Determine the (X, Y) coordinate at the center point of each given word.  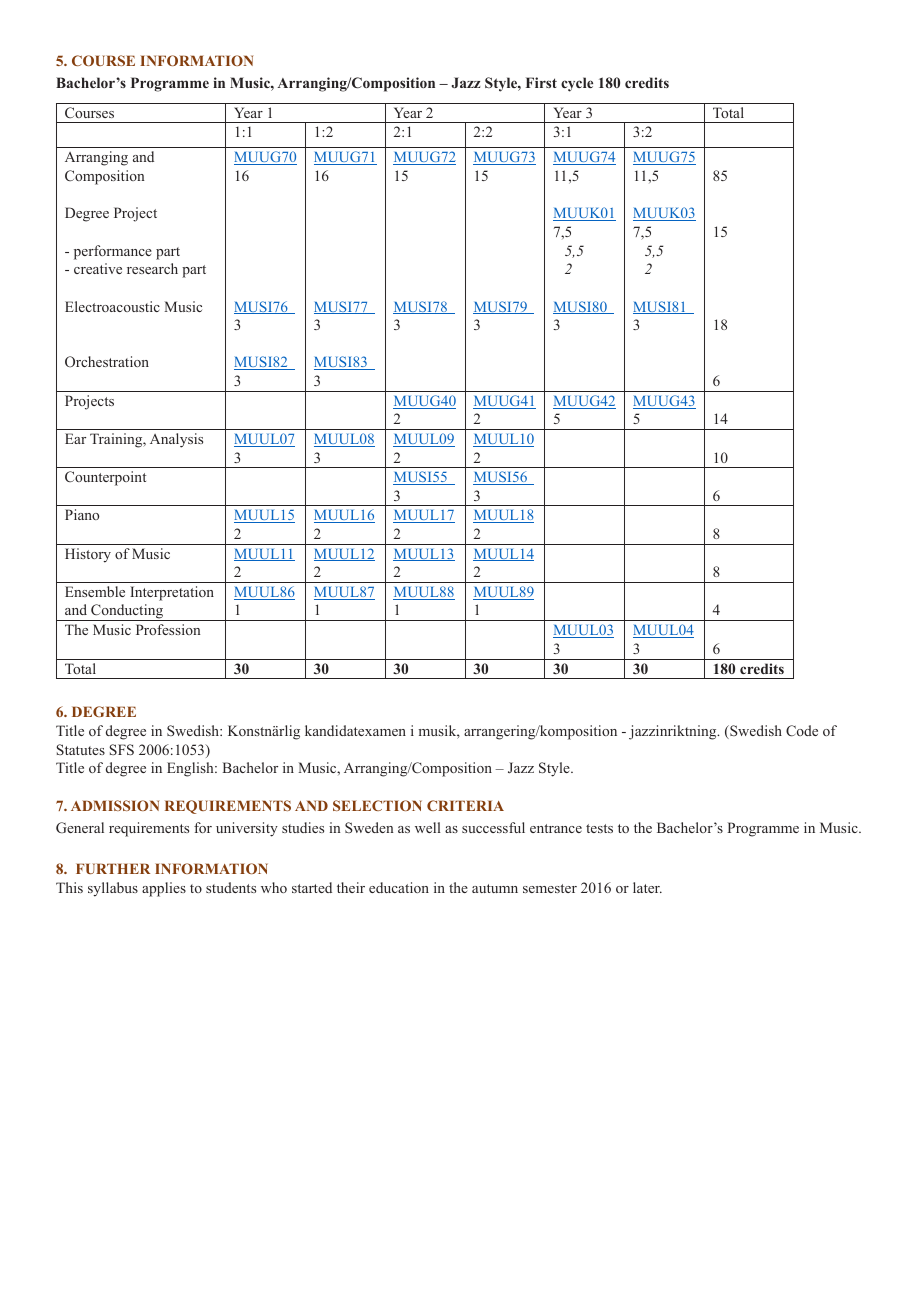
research (152, 268)
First (541, 82)
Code (802, 731)
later (647, 887)
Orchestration (107, 361)
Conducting (127, 612)
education (399, 887)
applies (164, 889)
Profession (168, 629)
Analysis (176, 440)
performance (113, 252)
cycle (577, 84)
